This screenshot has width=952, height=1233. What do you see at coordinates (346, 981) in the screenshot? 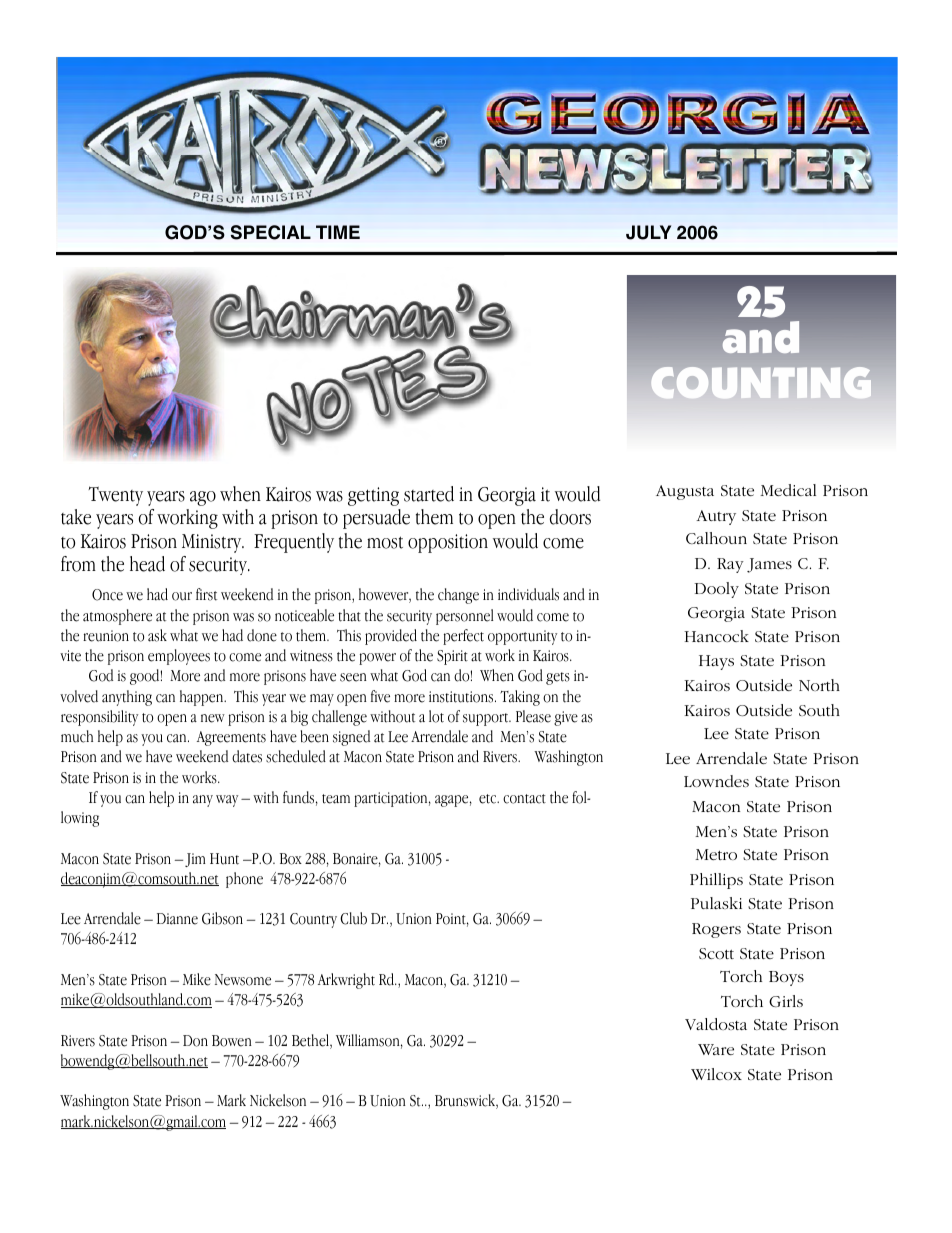
I see `Arkwright` at bounding box center [346, 981].
